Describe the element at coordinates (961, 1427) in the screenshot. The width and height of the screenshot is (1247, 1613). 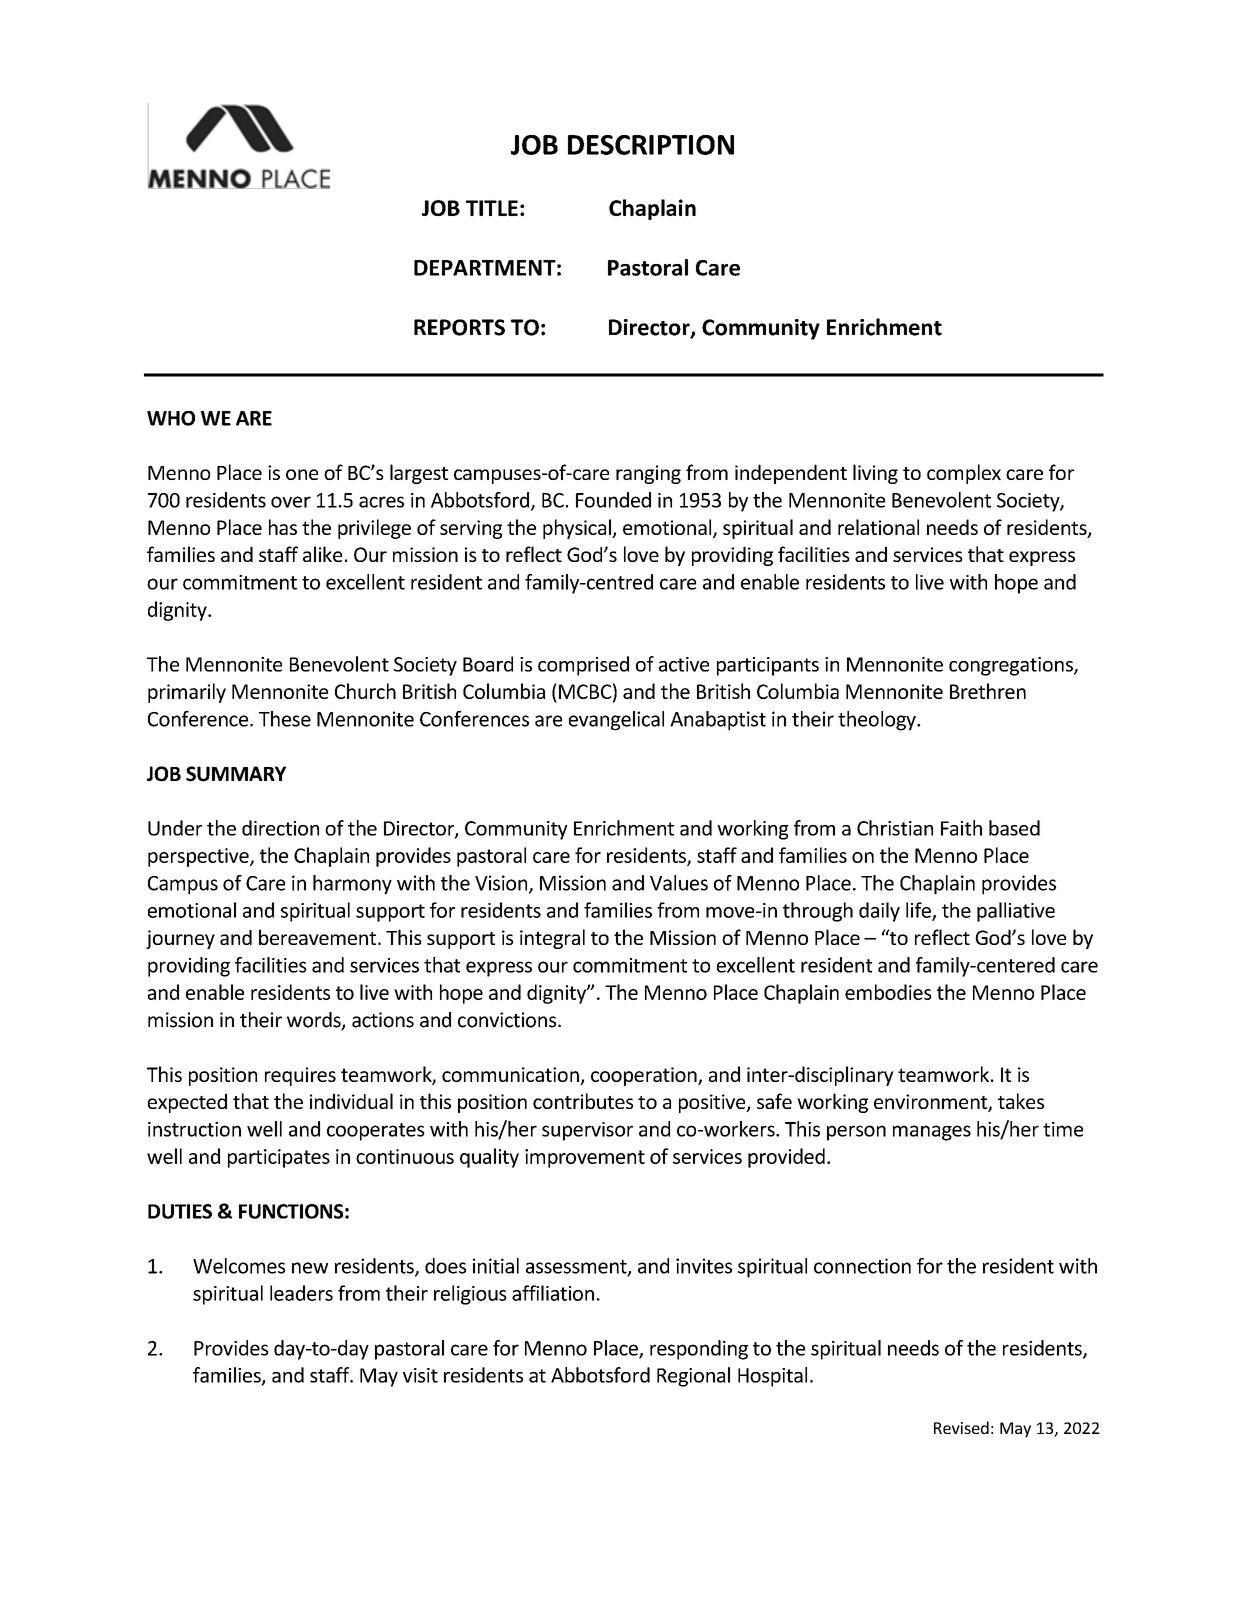
I see `Revised` at that location.
